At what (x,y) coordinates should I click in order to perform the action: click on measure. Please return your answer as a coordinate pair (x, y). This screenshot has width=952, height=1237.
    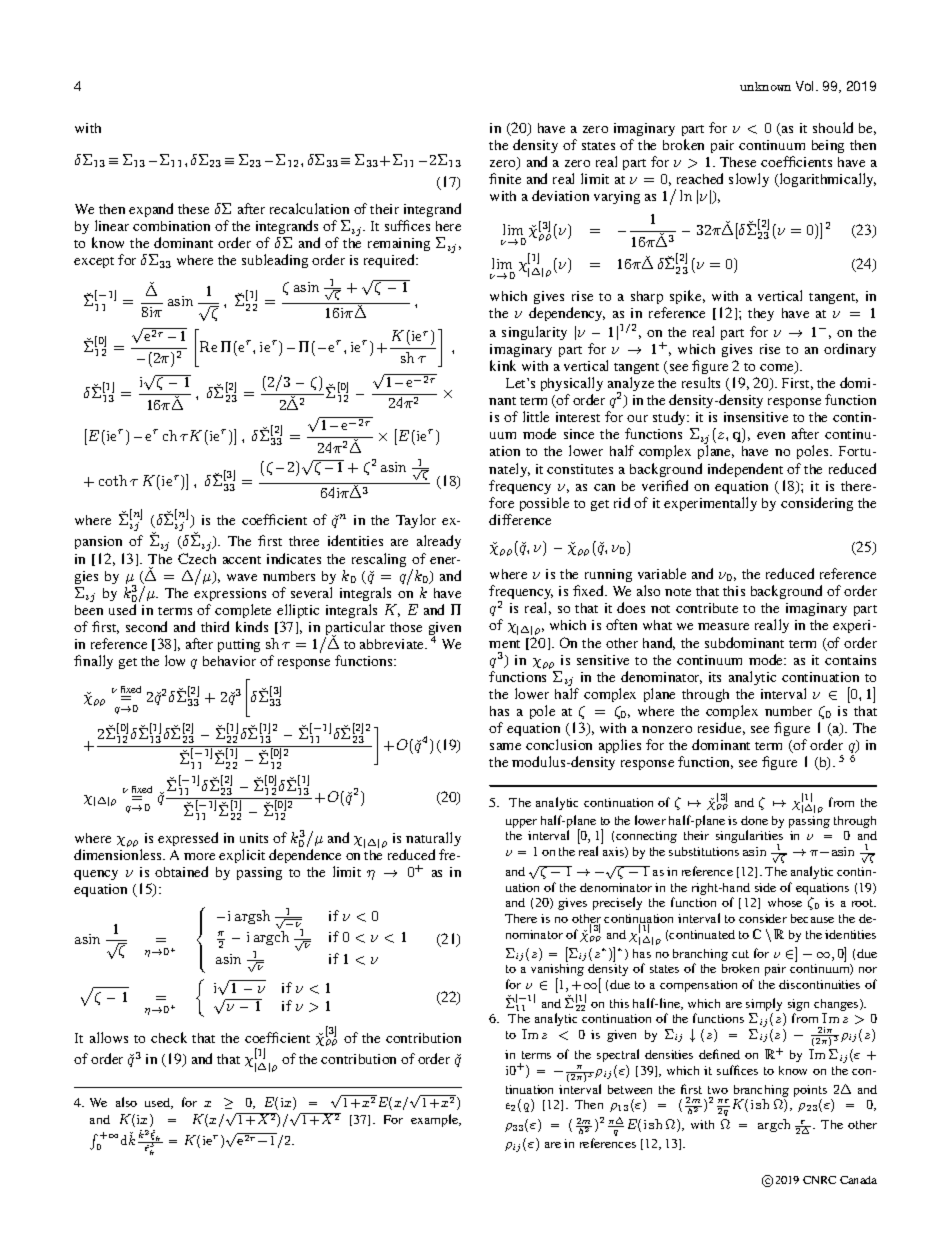
    Looking at the image, I should click on (723, 626).
